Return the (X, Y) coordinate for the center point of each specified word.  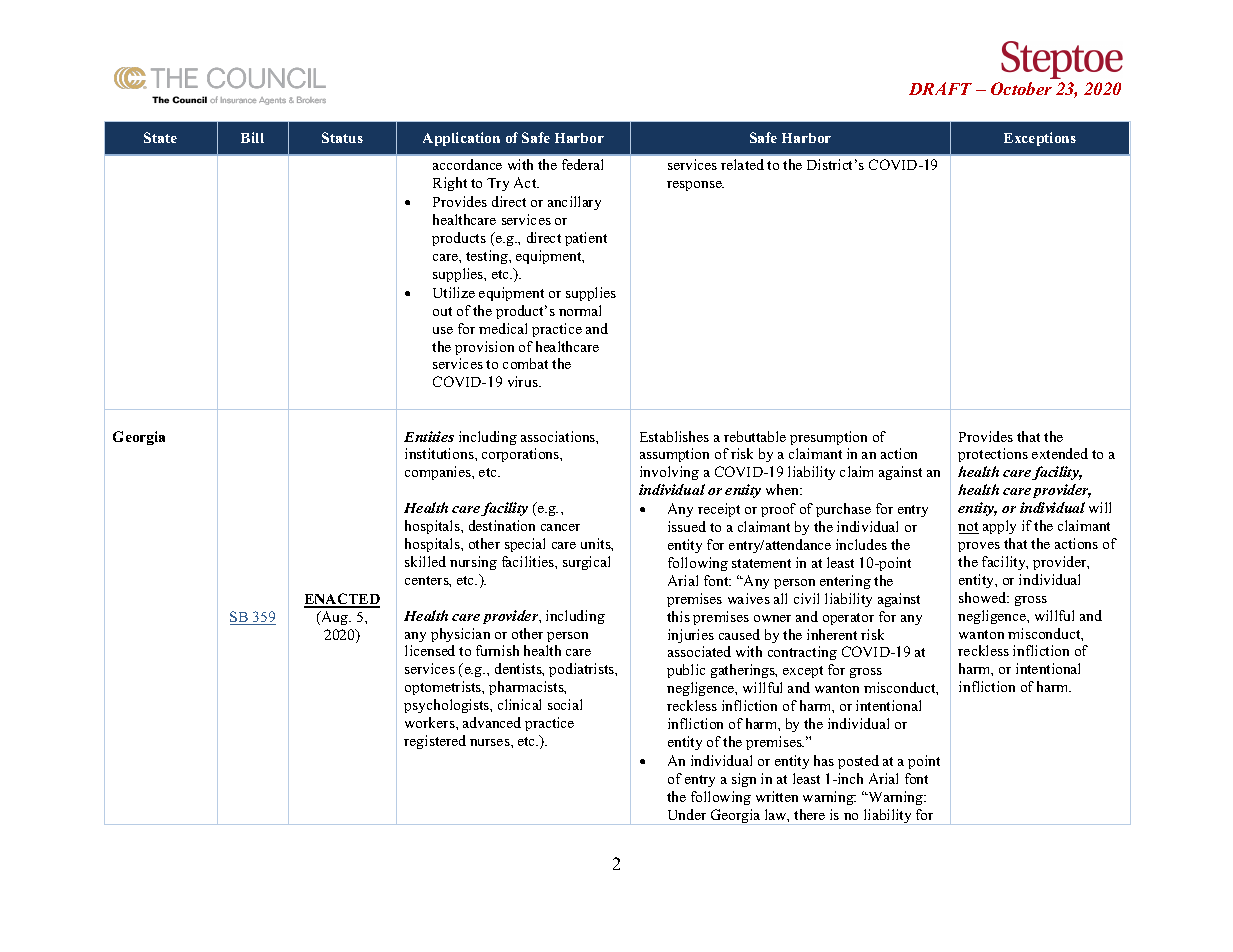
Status (342, 137)
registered (435, 742)
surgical (586, 563)
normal (580, 310)
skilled (425, 561)
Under (687, 814)
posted (858, 762)
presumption (828, 438)
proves (979, 547)
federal (582, 164)
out (442, 311)
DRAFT (940, 88)
